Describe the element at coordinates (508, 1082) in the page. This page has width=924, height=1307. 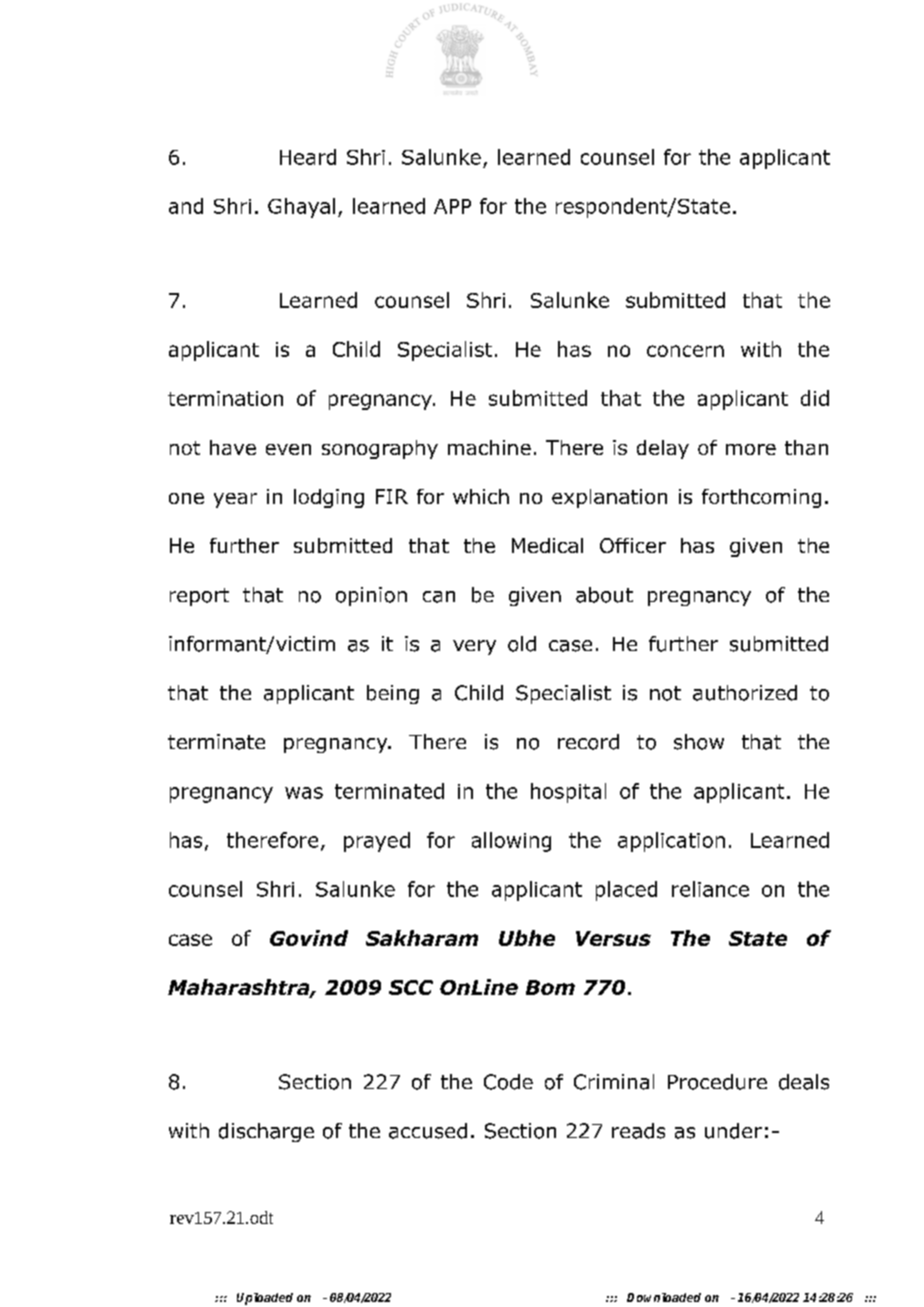
I see `Code` at that location.
